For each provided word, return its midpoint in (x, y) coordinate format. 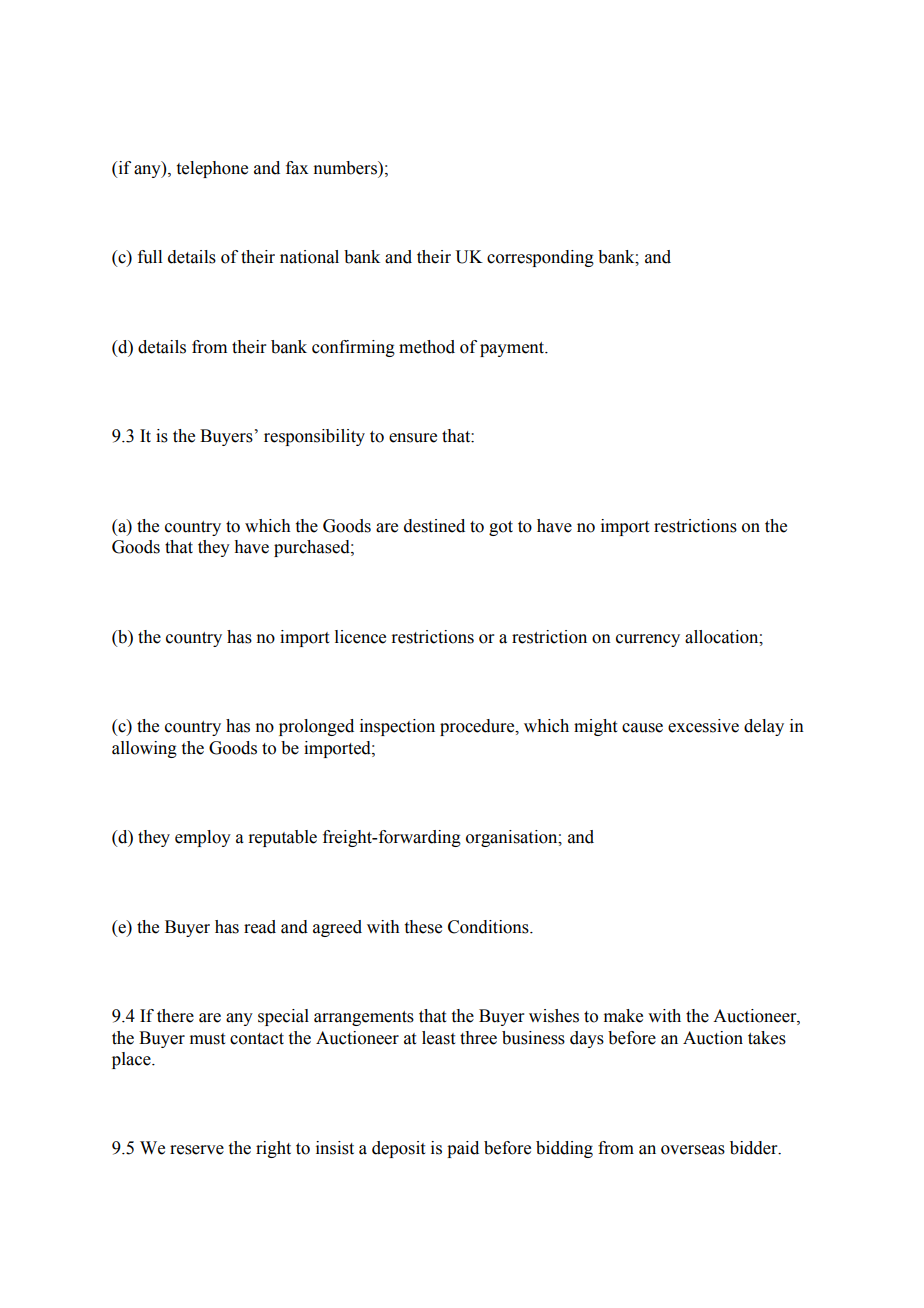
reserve (197, 1150)
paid (463, 1149)
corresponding (540, 258)
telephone (212, 169)
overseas (693, 1150)
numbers (346, 168)
